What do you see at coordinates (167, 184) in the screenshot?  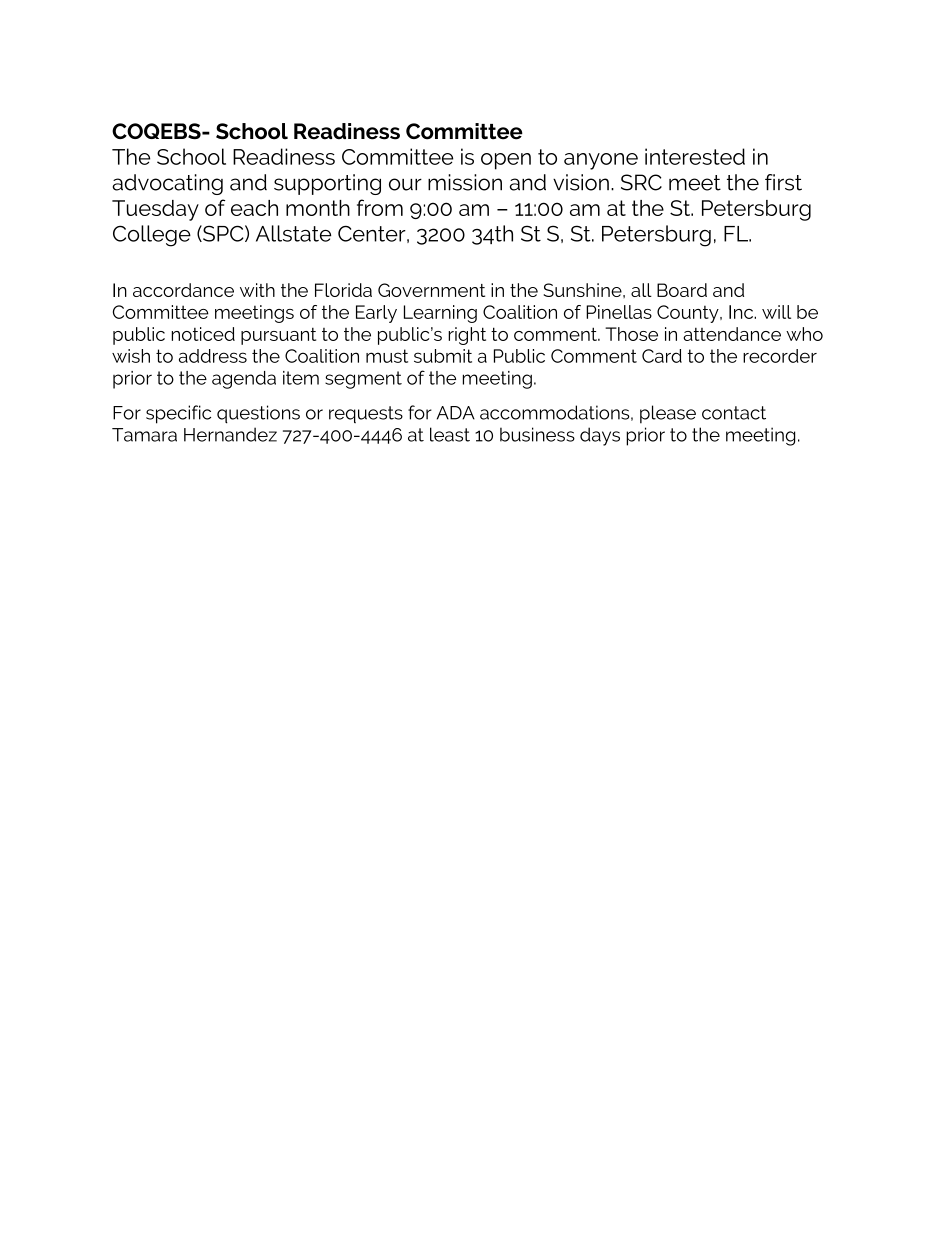 I see `advocating` at bounding box center [167, 184].
